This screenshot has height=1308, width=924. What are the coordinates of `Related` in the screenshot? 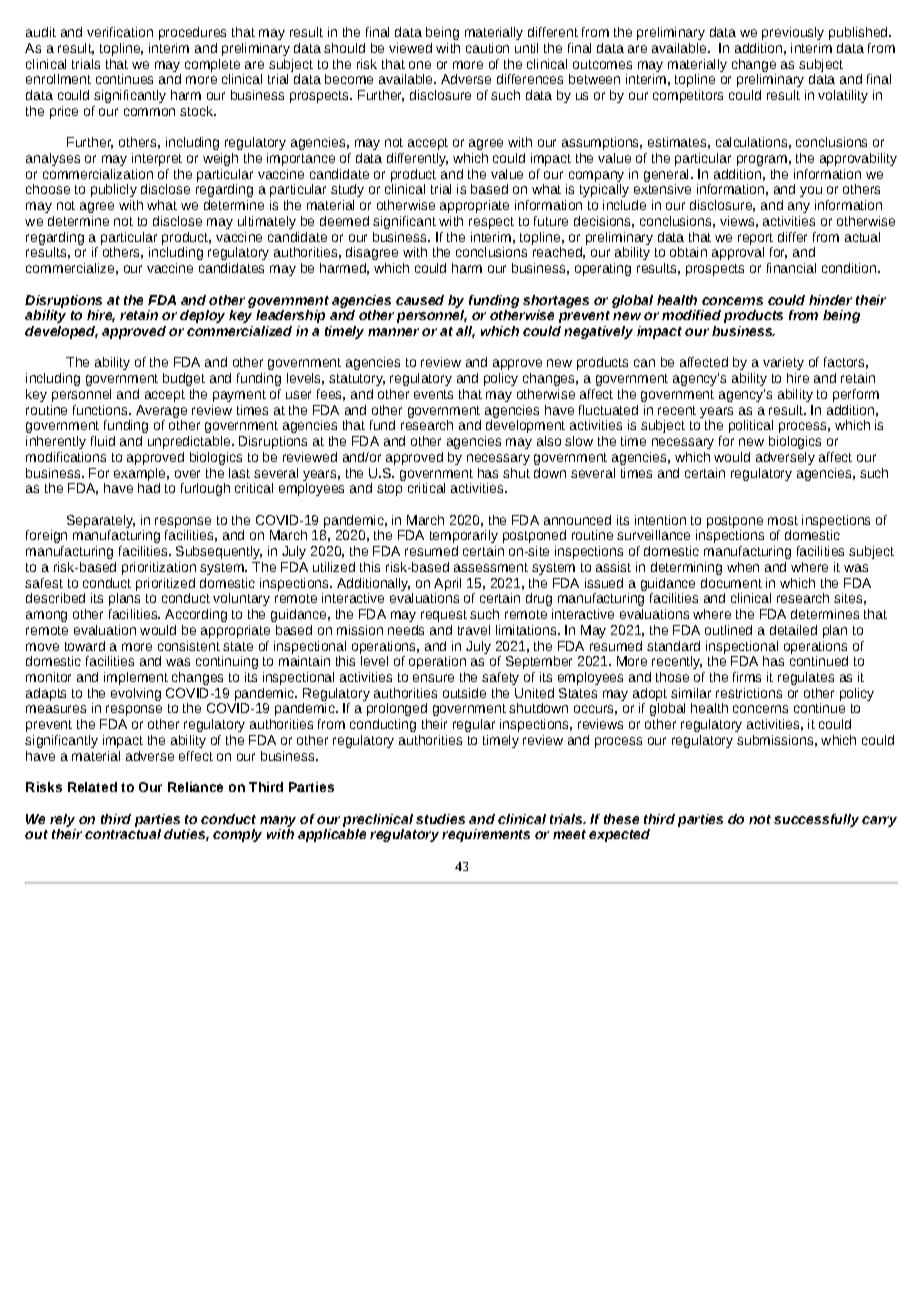 It's located at (92, 787).
